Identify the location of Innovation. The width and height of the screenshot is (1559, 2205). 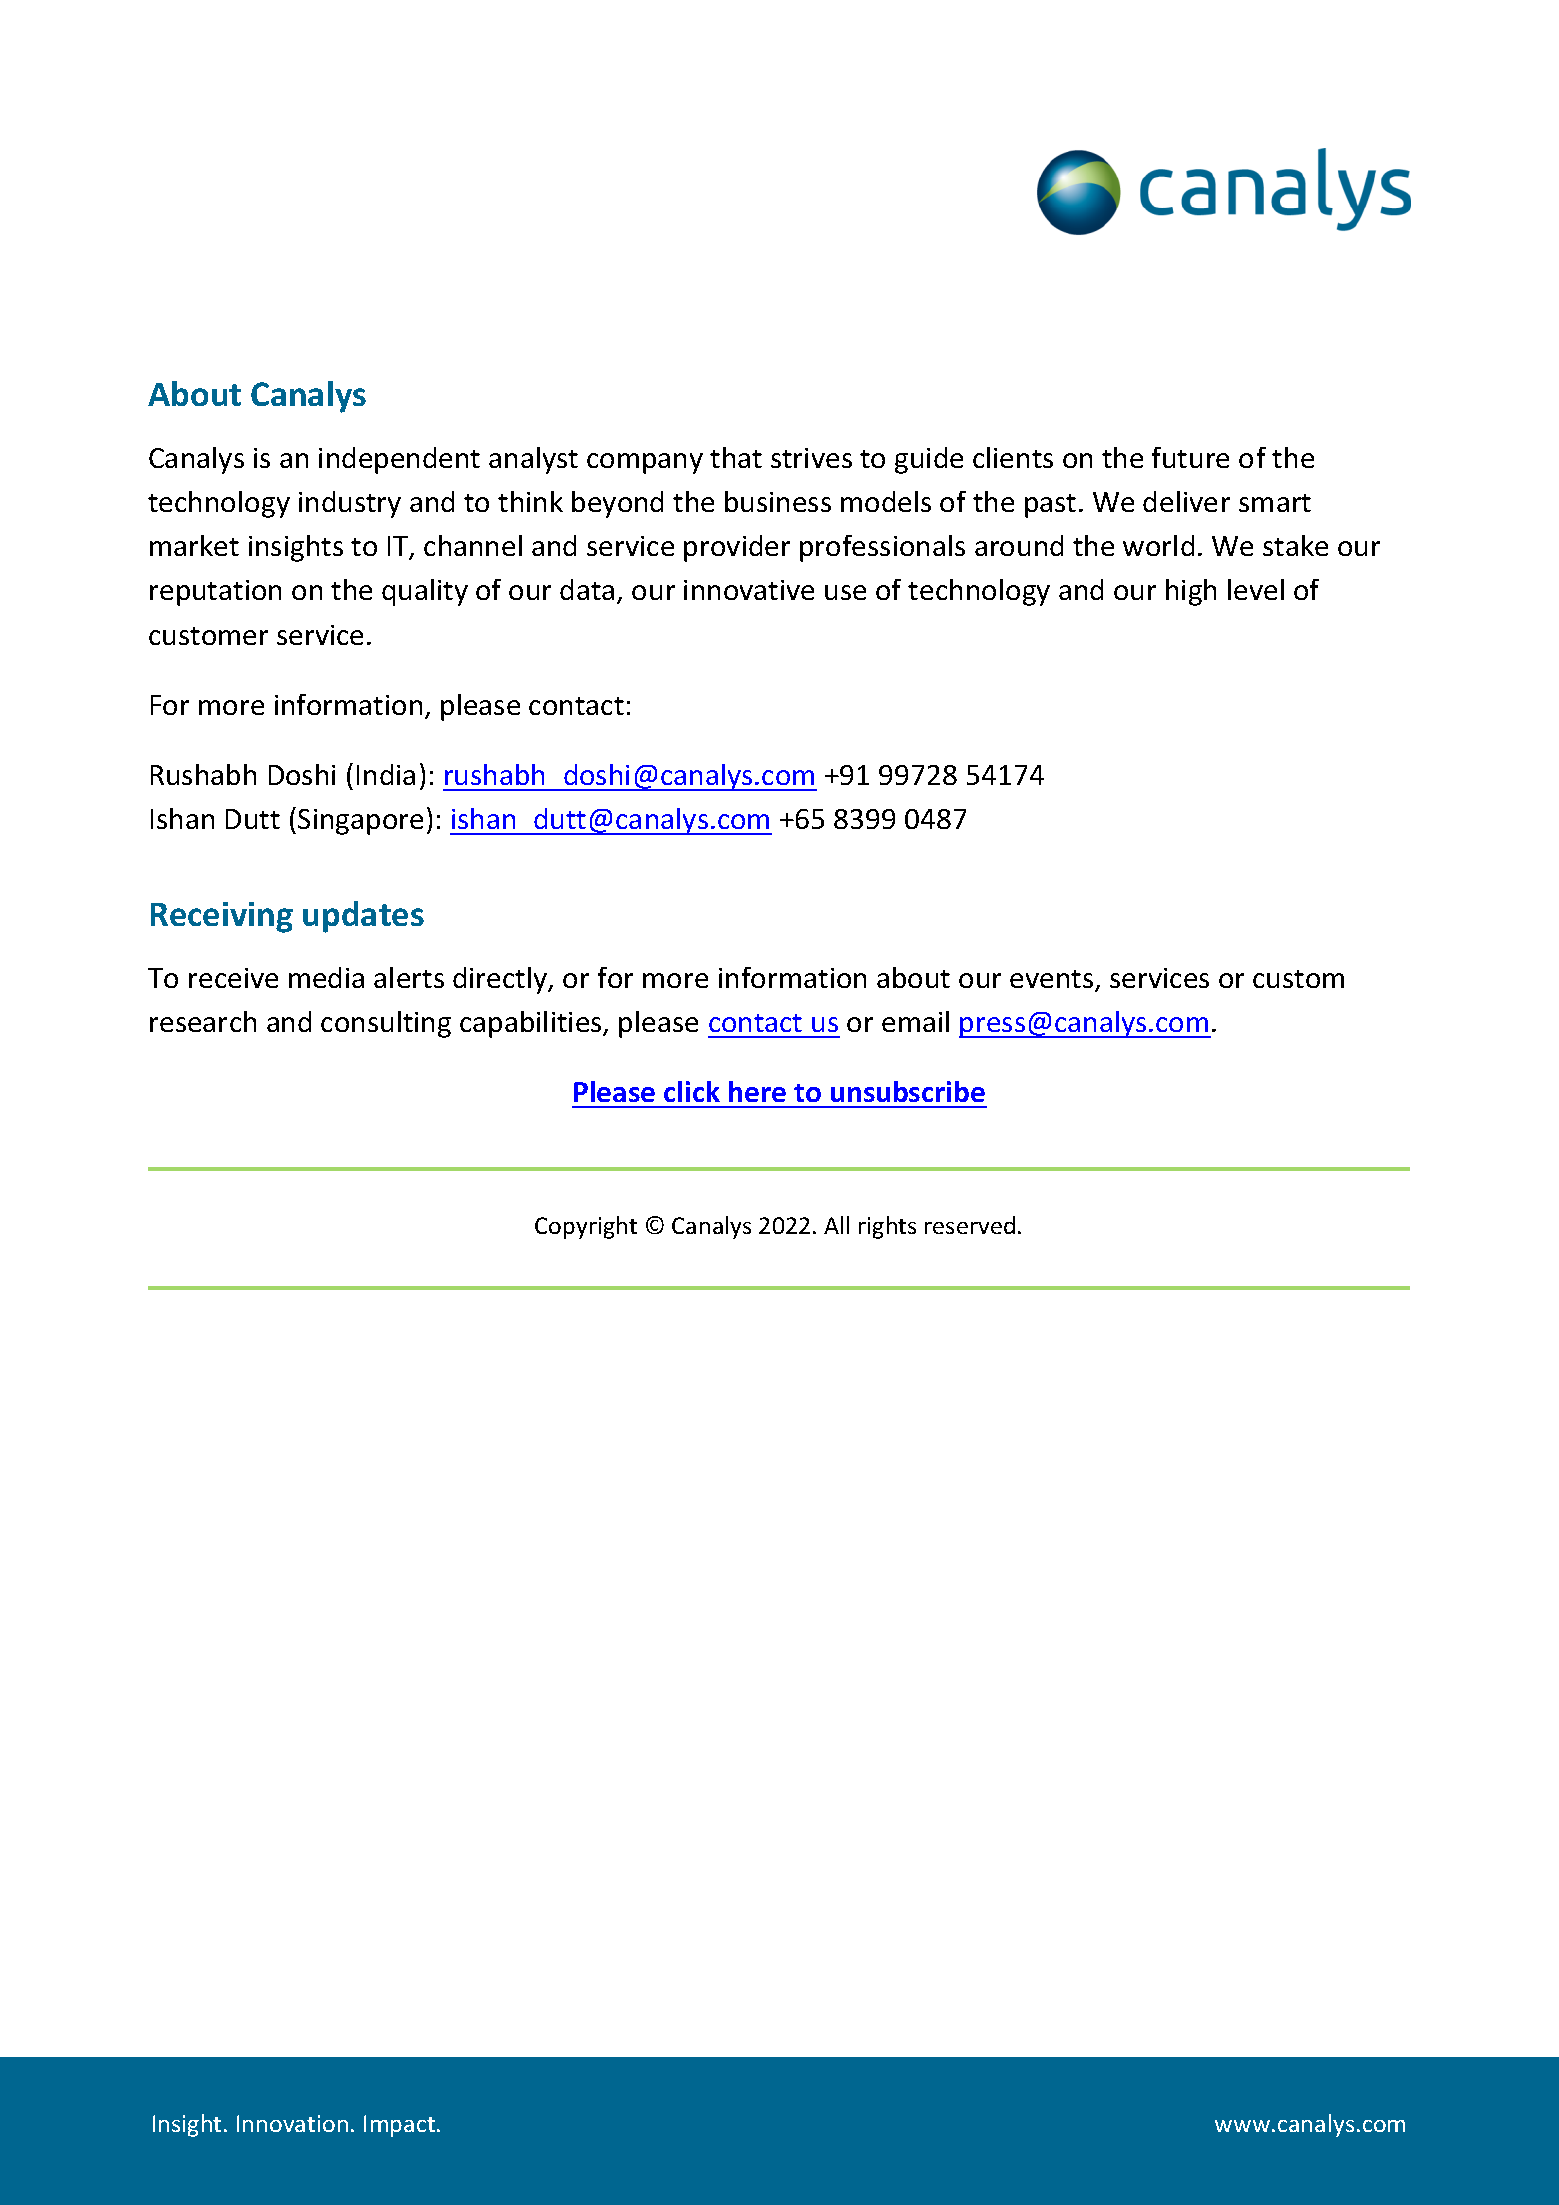
(292, 2123).
